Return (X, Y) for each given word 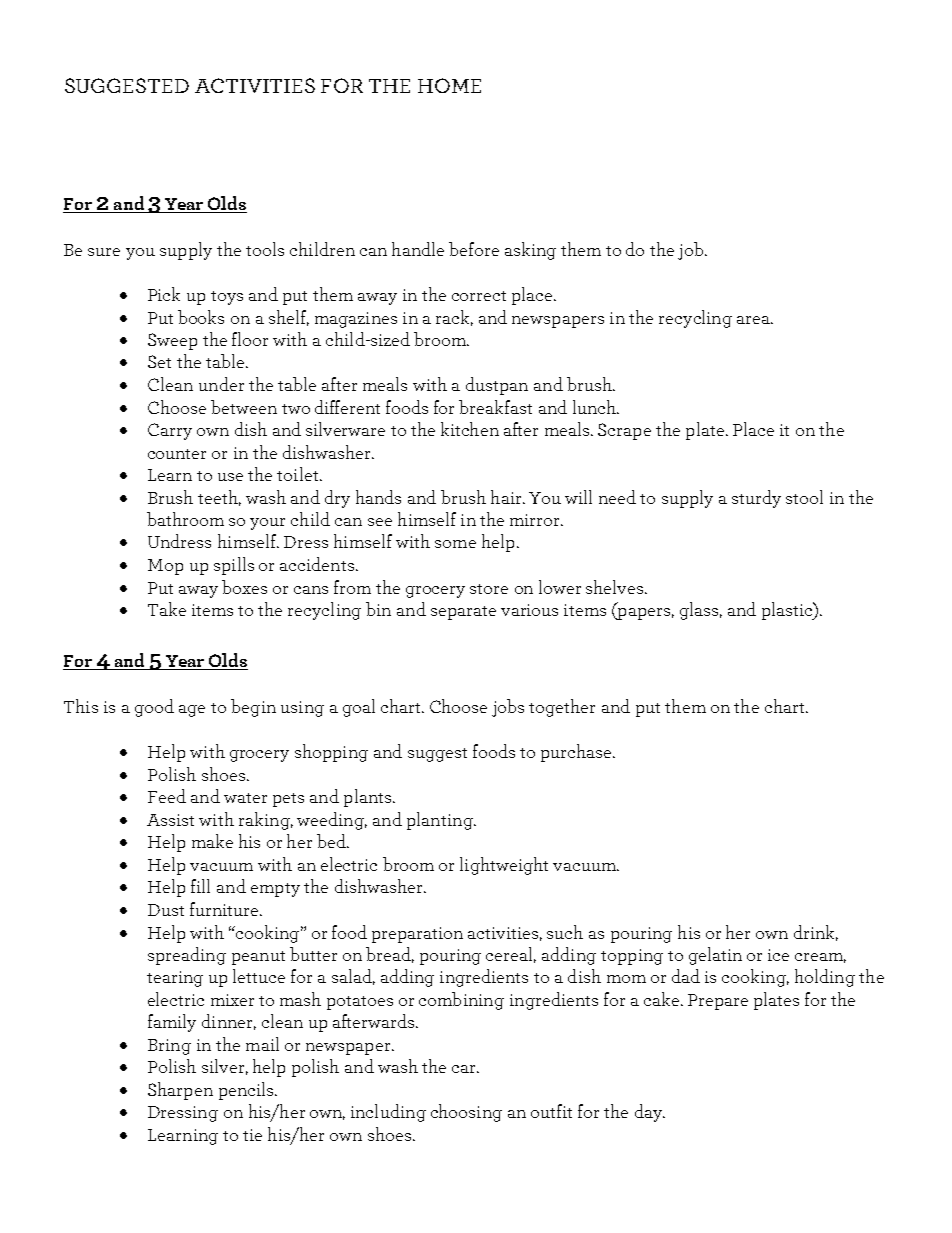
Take (167, 609)
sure (104, 252)
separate (463, 613)
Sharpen (180, 1091)
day (649, 1113)
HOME (449, 85)
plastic (788, 611)
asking (530, 251)
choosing (466, 1113)
